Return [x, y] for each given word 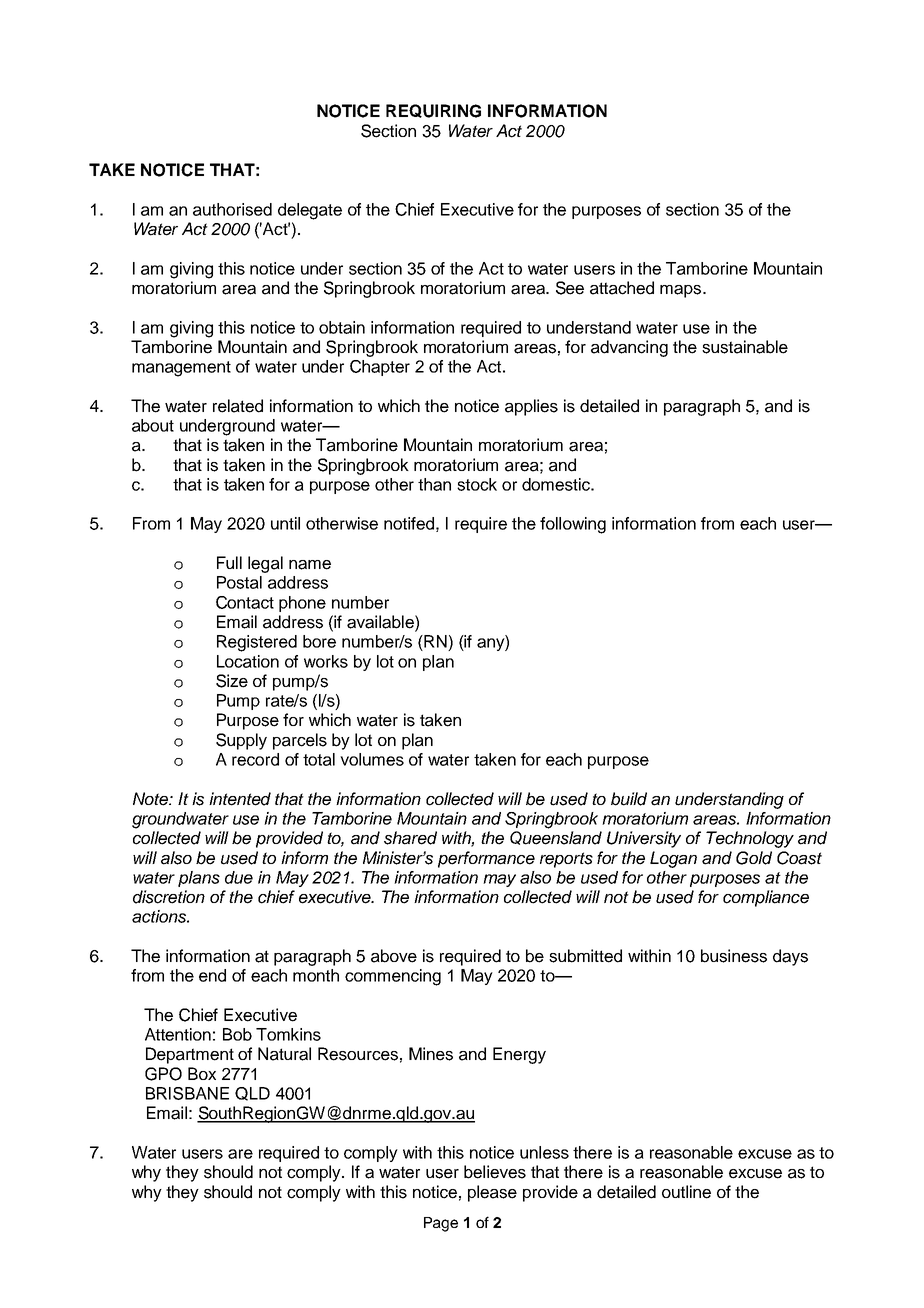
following [573, 525]
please [492, 1193]
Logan [673, 859]
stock [477, 484]
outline [686, 1192]
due [239, 877]
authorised [232, 209]
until [285, 523]
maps [682, 291]
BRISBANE [187, 1093]
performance [486, 859]
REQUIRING [433, 111]
